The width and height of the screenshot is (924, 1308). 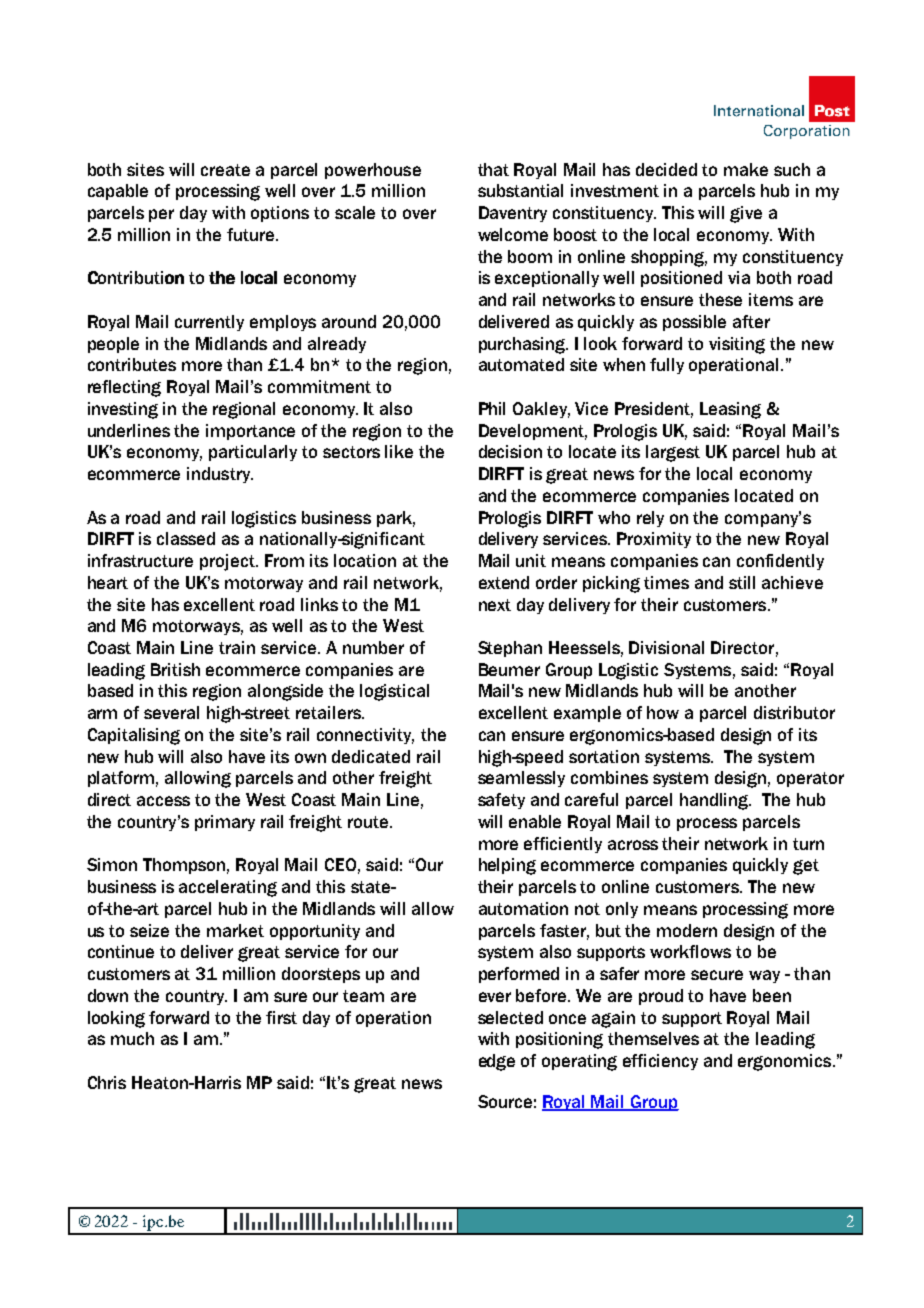 What do you see at coordinates (493, 169) in the screenshot?
I see `that` at bounding box center [493, 169].
